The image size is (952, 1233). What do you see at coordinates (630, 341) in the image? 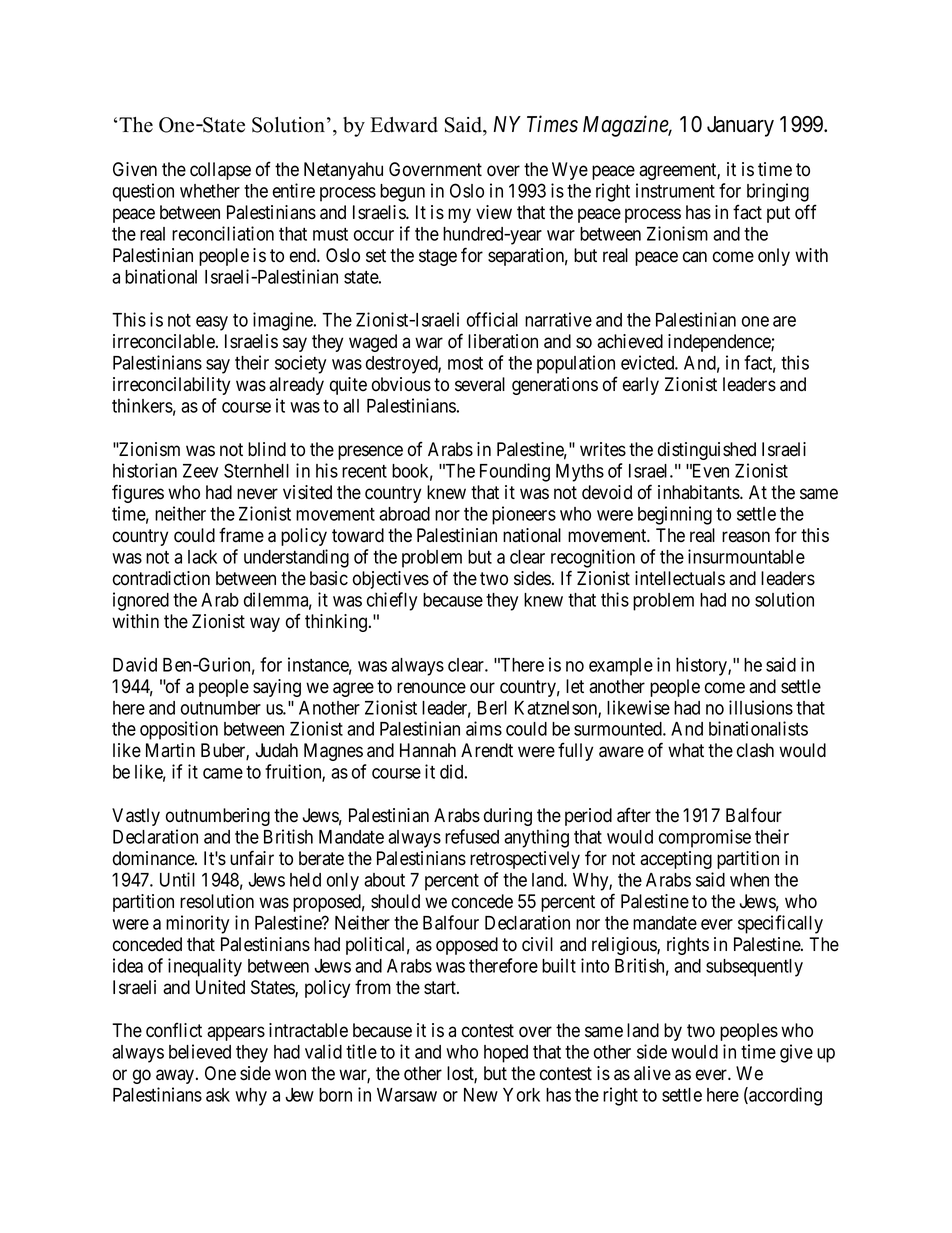
I see `achieved` at bounding box center [630, 341].
